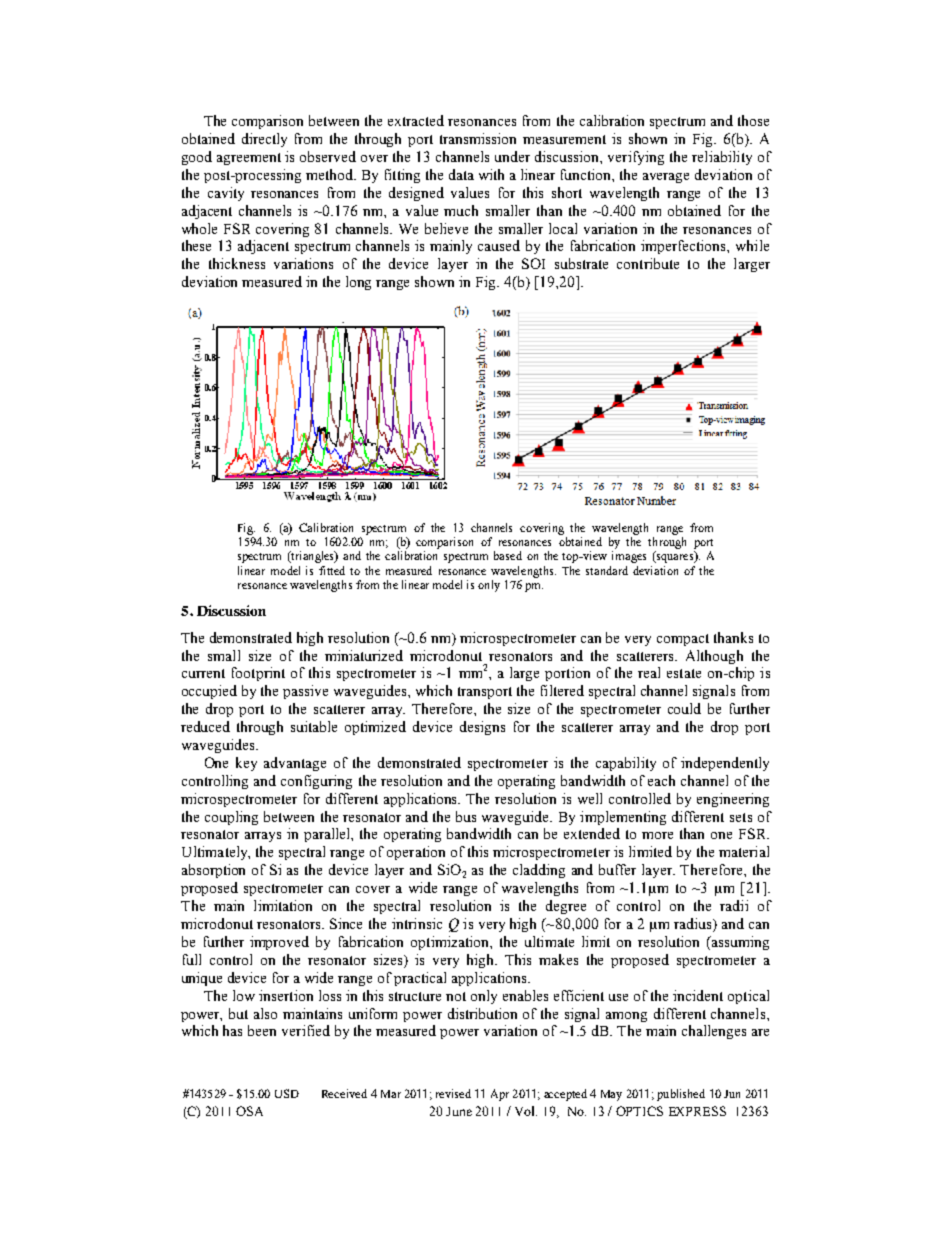  What do you see at coordinates (453, 1093) in the page?
I see `revised` at bounding box center [453, 1093].
